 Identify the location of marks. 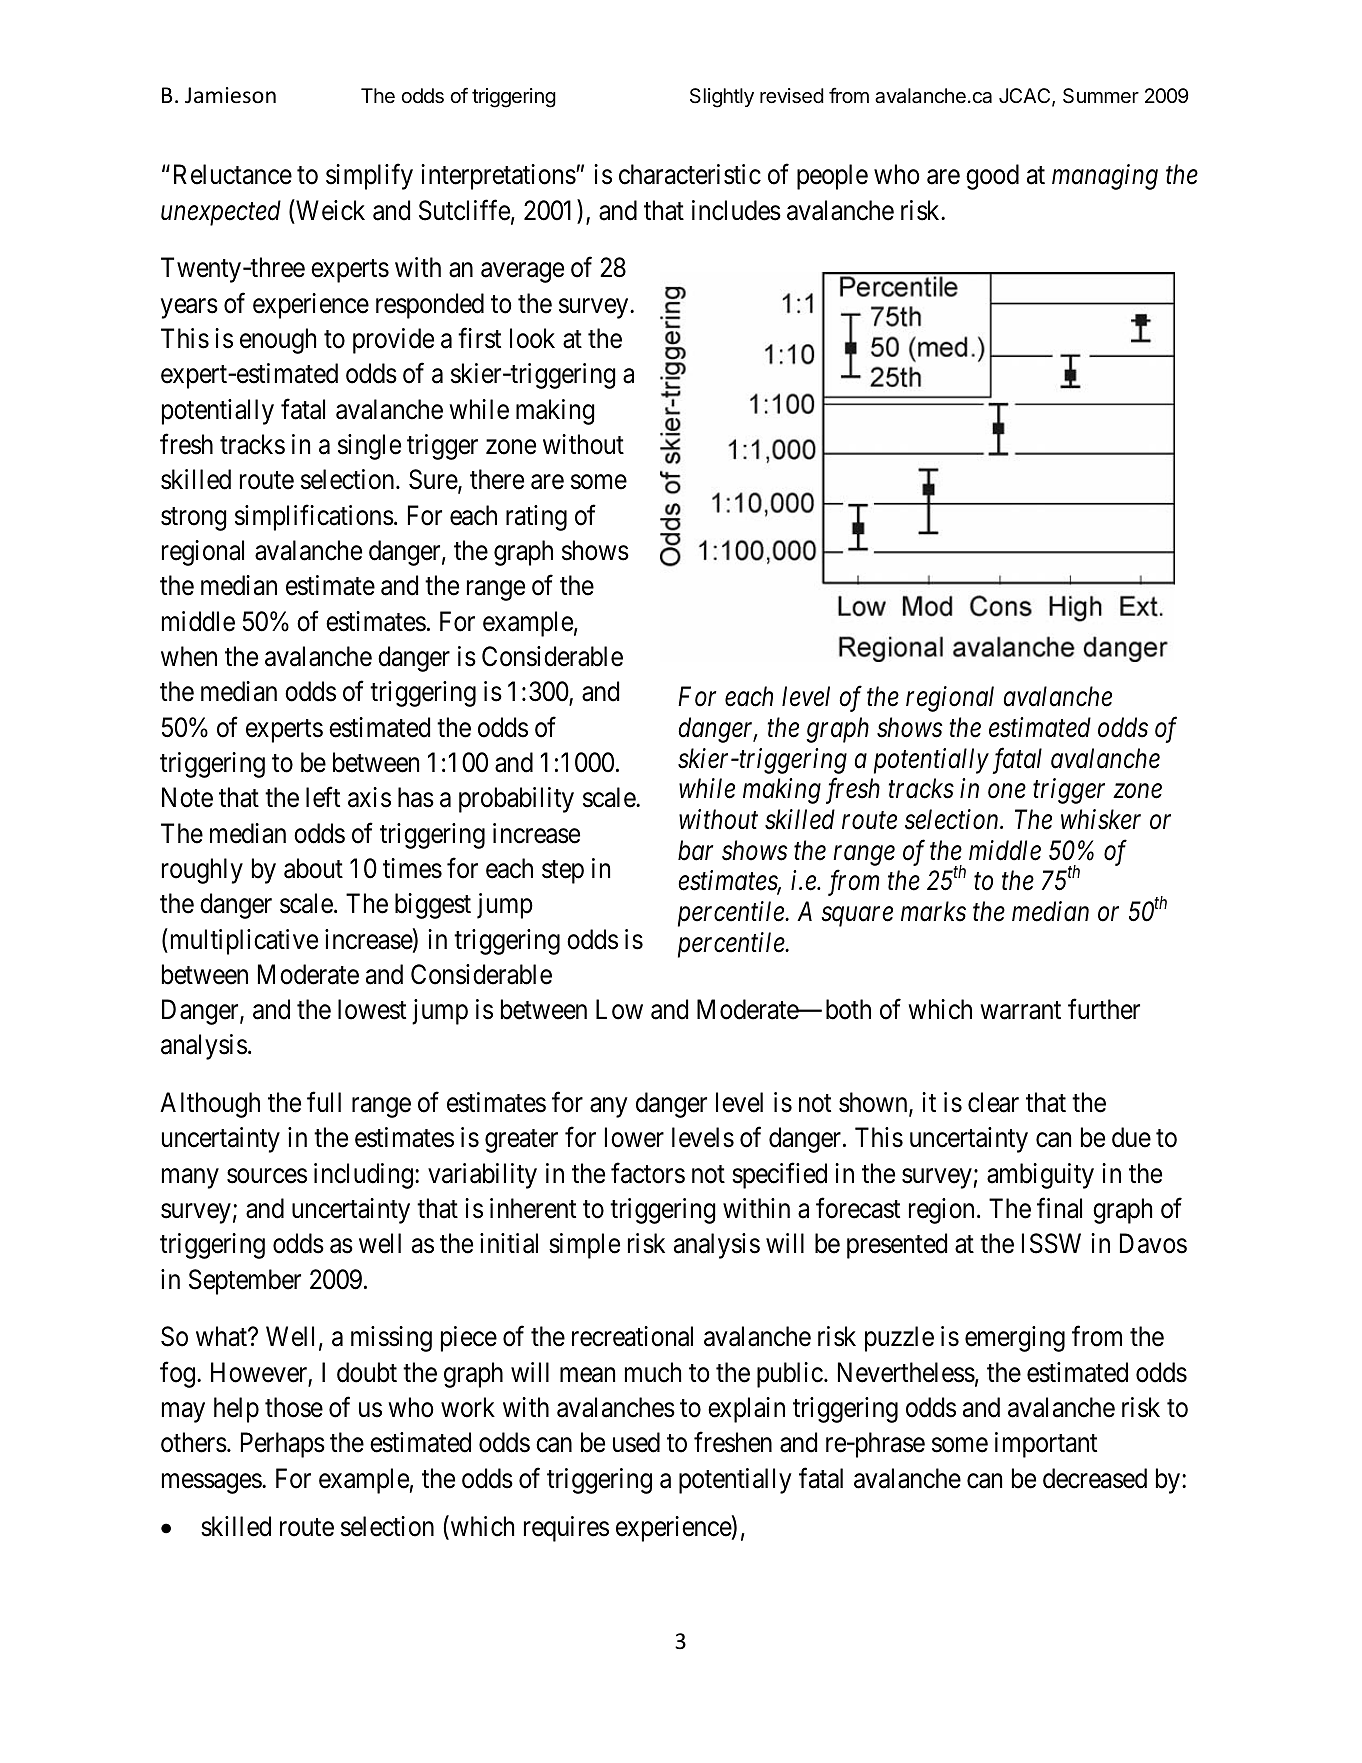
(933, 911).
